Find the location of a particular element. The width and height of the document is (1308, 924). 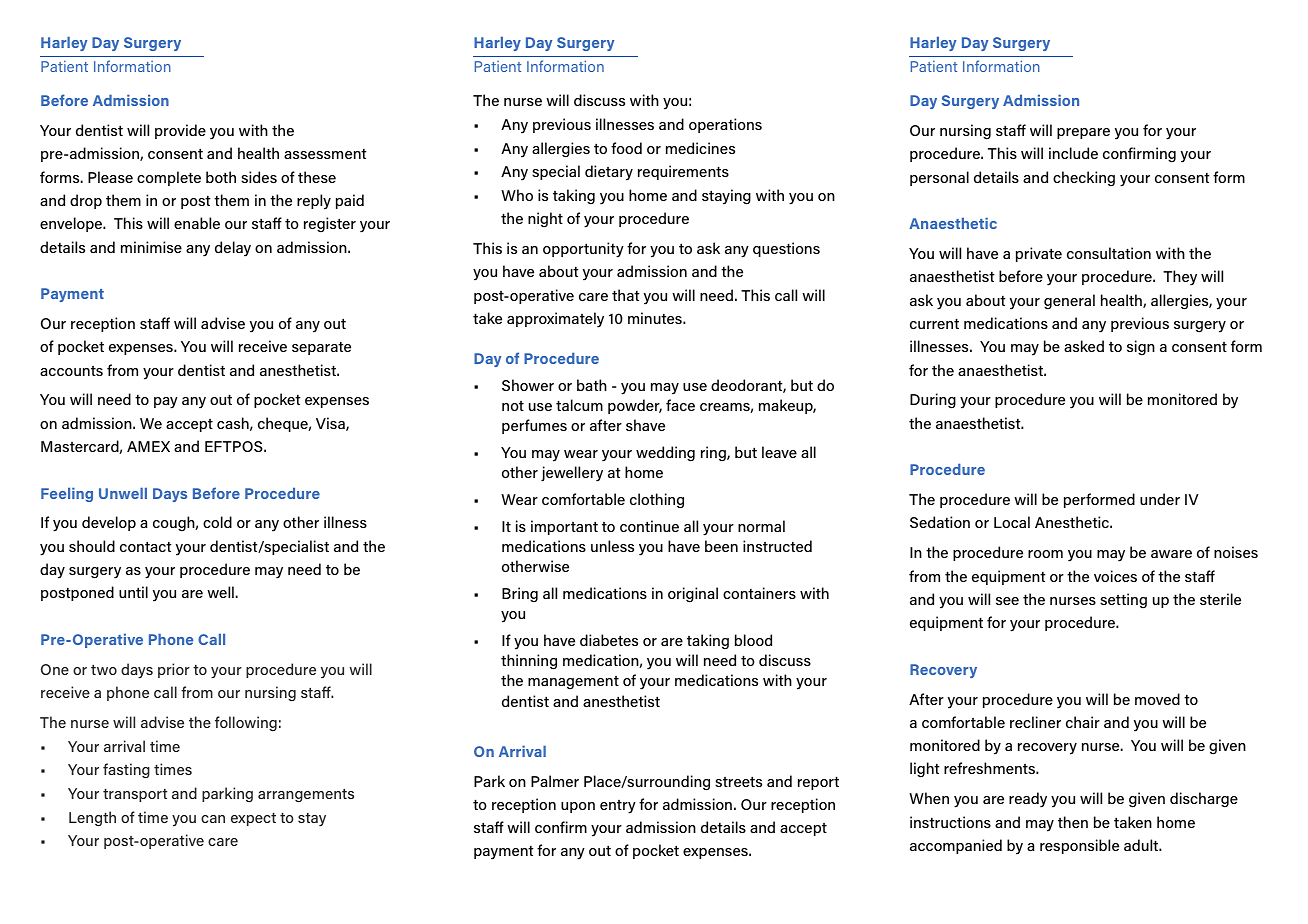

food is located at coordinates (626, 148).
